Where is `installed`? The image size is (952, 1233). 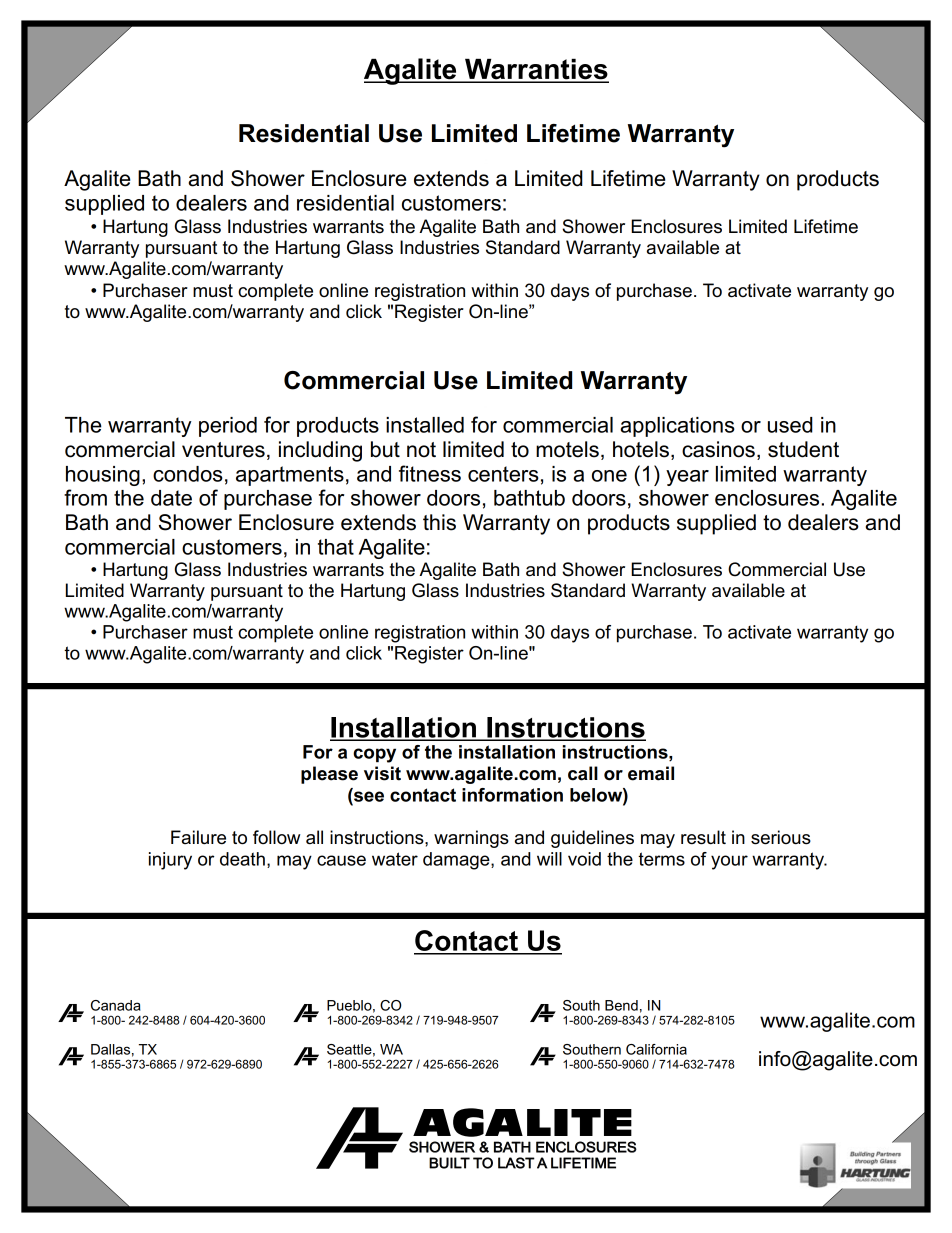
installed is located at coordinates (425, 425).
